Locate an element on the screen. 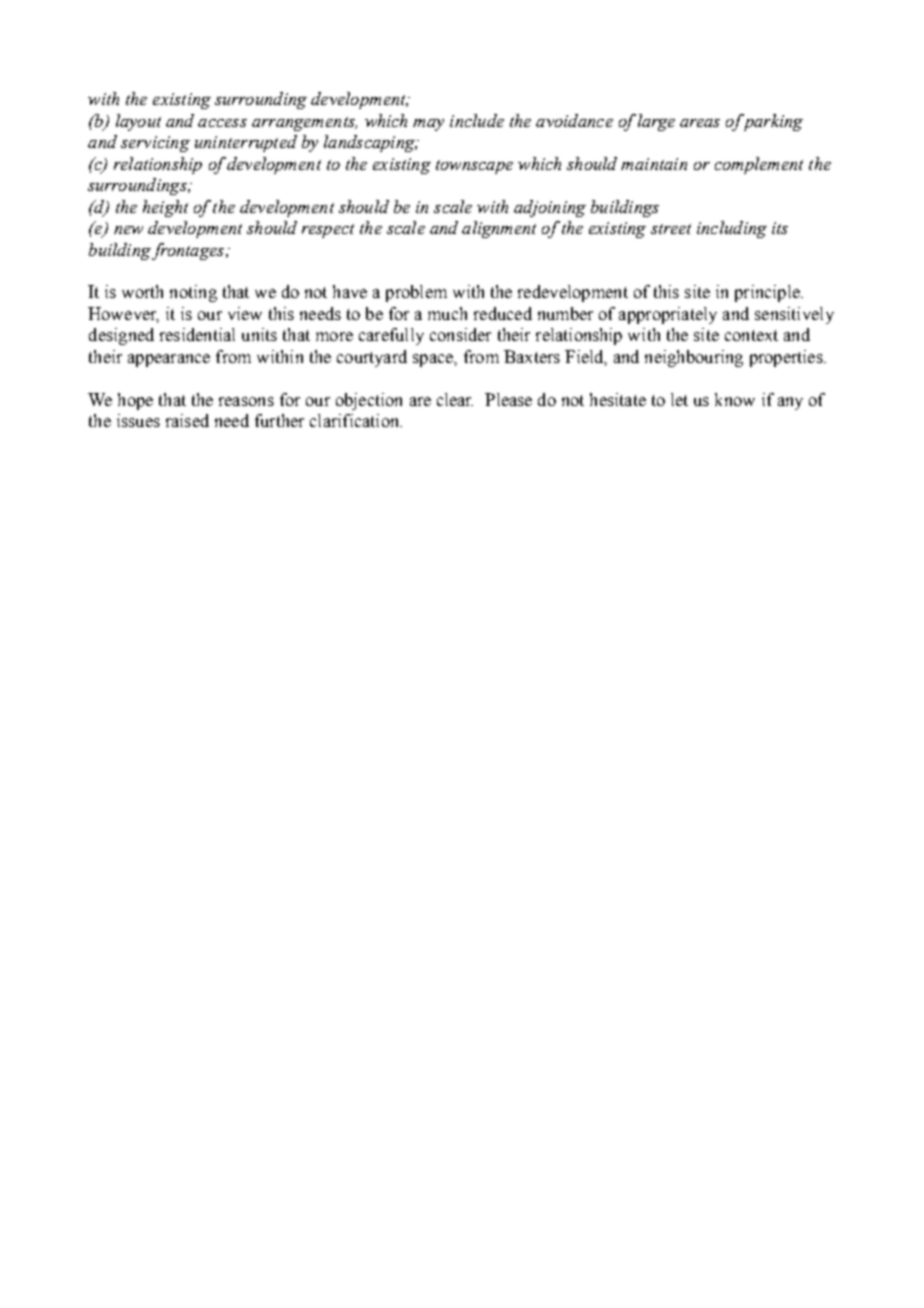 This screenshot has height=1308, width=924. alignment is located at coordinates (499, 229).
